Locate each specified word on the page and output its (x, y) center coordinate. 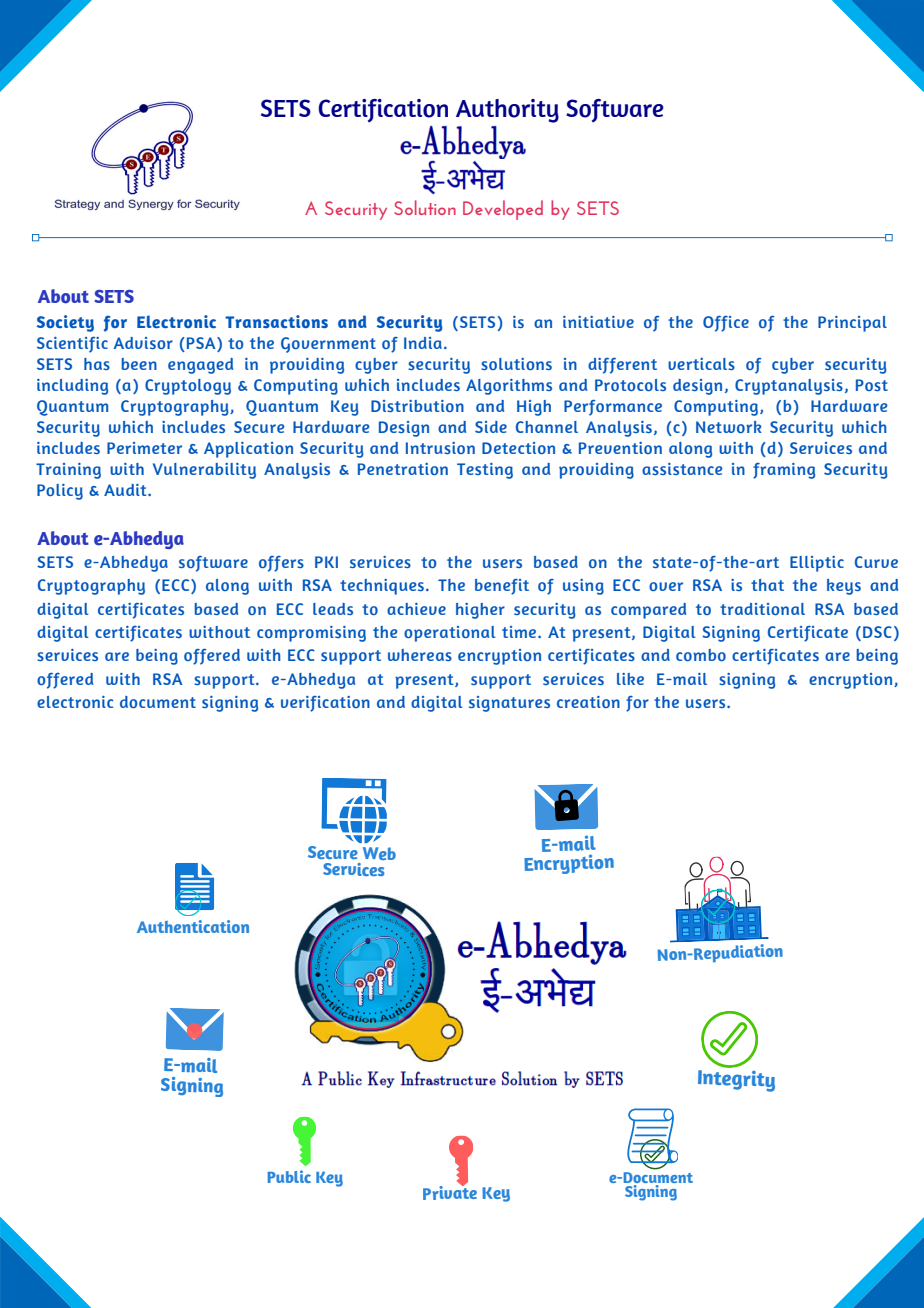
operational (450, 634)
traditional (762, 609)
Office (726, 324)
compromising (311, 634)
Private (450, 1192)
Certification (383, 110)
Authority (507, 111)
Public (289, 1176)
